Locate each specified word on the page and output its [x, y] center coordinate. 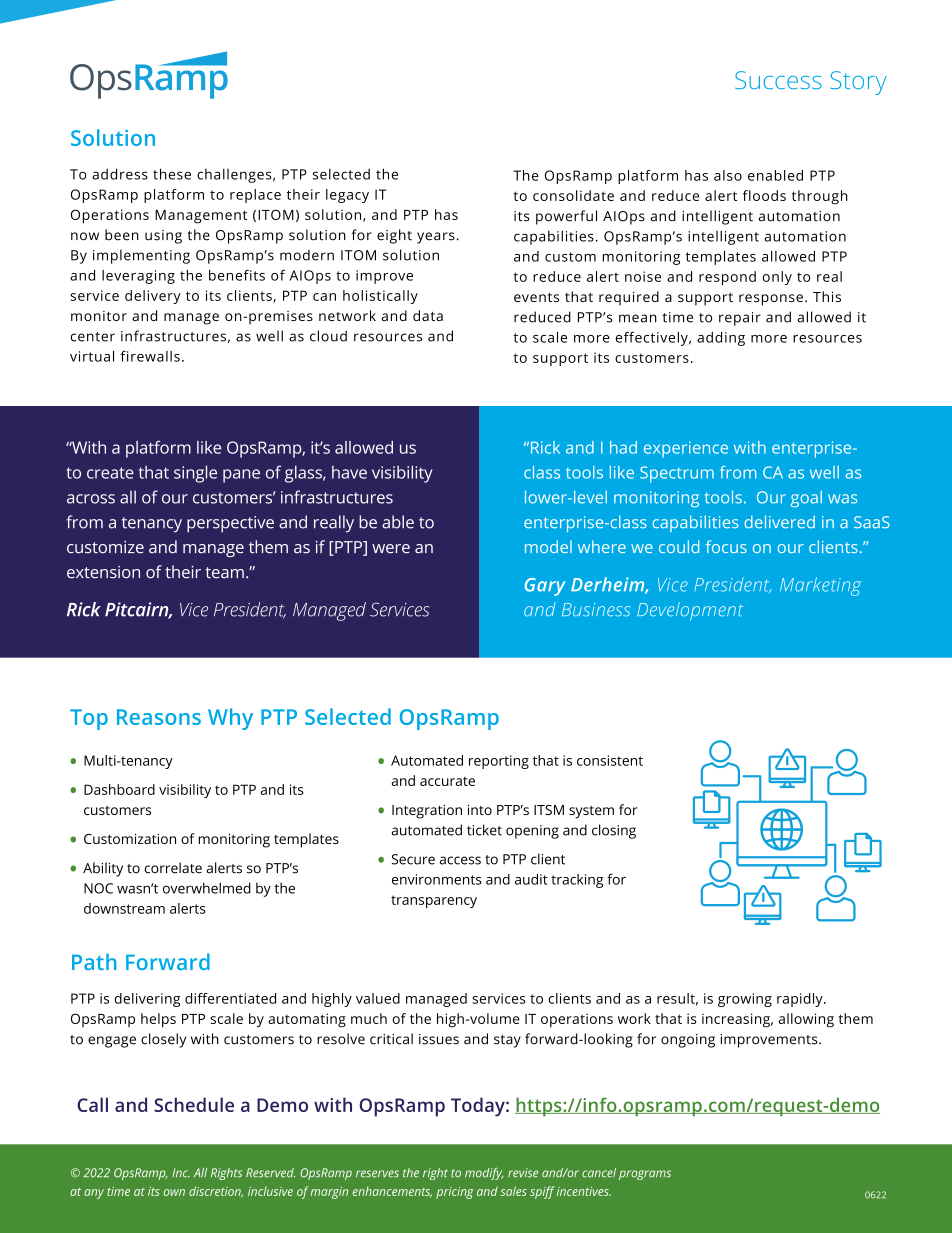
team [224, 573]
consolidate [573, 195]
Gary [545, 587]
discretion [216, 1192]
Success [778, 80]
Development [690, 611]
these [172, 174]
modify [484, 1174]
